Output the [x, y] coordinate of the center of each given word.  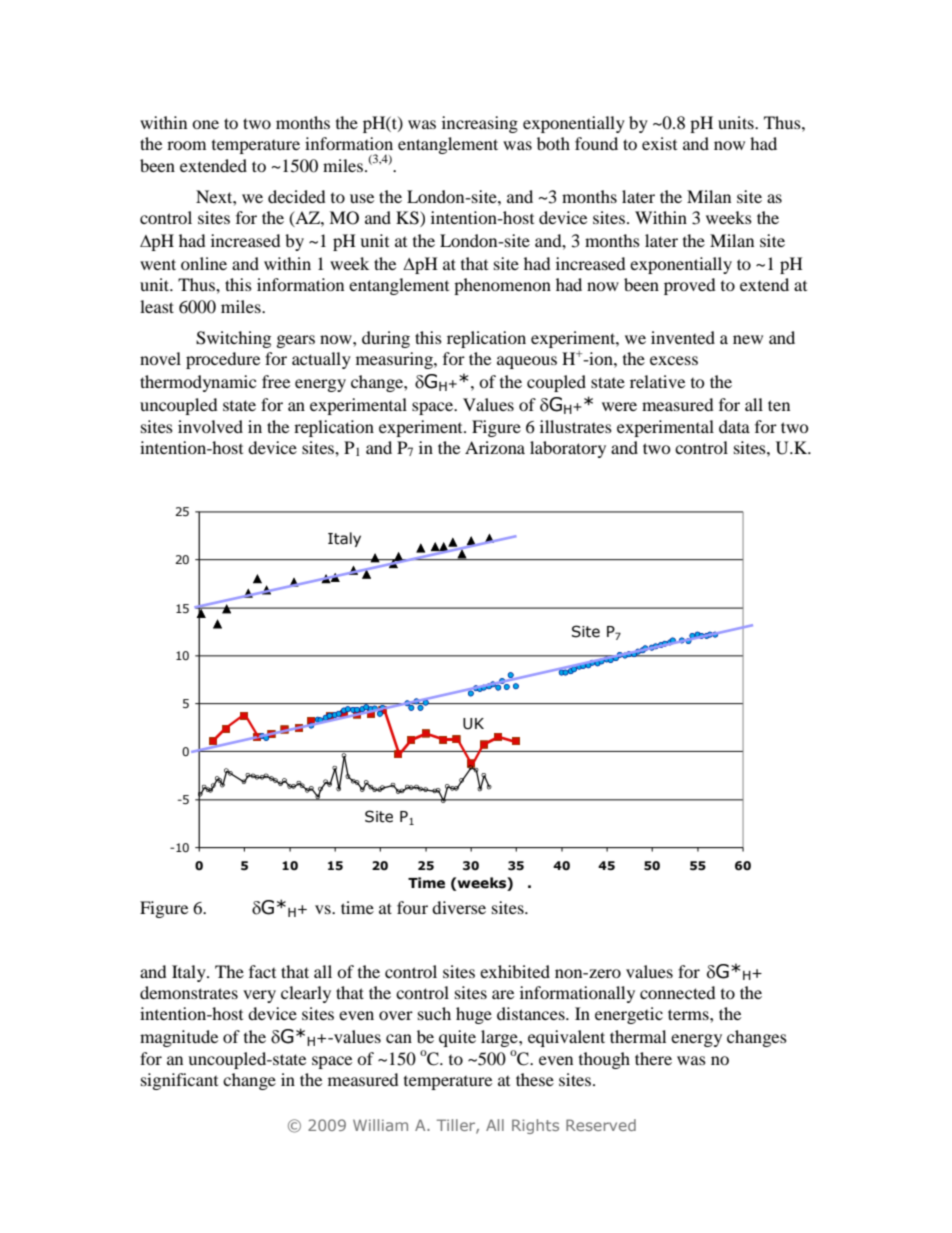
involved [210, 426]
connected [678, 992]
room [186, 145]
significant [179, 1081]
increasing [480, 124]
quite [457, 1038]
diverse [459, 907]
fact [262, 971]
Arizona [495, 447]
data [734, 426]
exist [659, 143]
